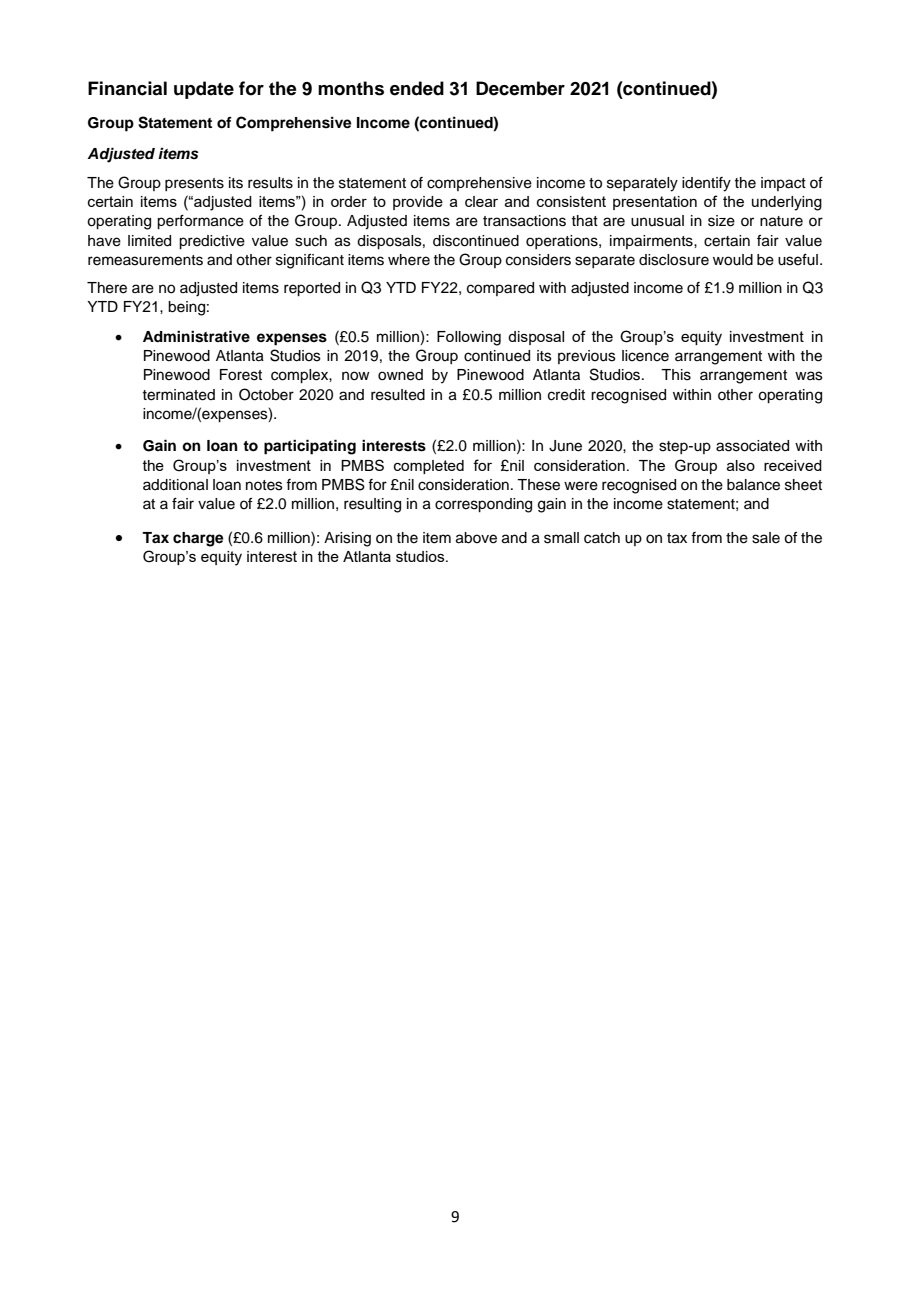  What do you see at coordinates (196, 336) in the screenshot?
I see `Administrative` at bounding box center [196, 336].
